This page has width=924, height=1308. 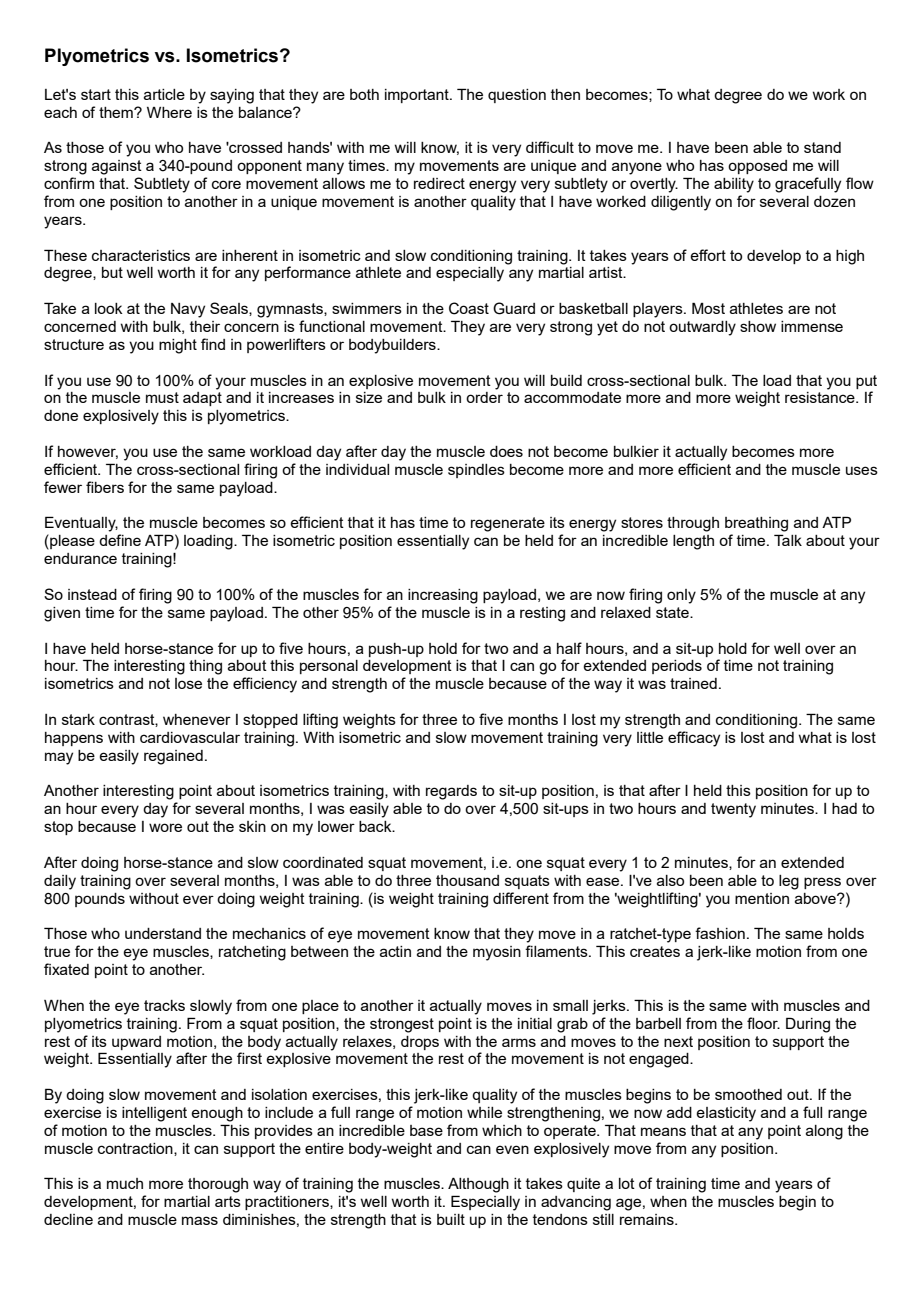 What do you see at coordinates (757, 167) in the page?
I see `opposed` at bounding box center [757, 167].
